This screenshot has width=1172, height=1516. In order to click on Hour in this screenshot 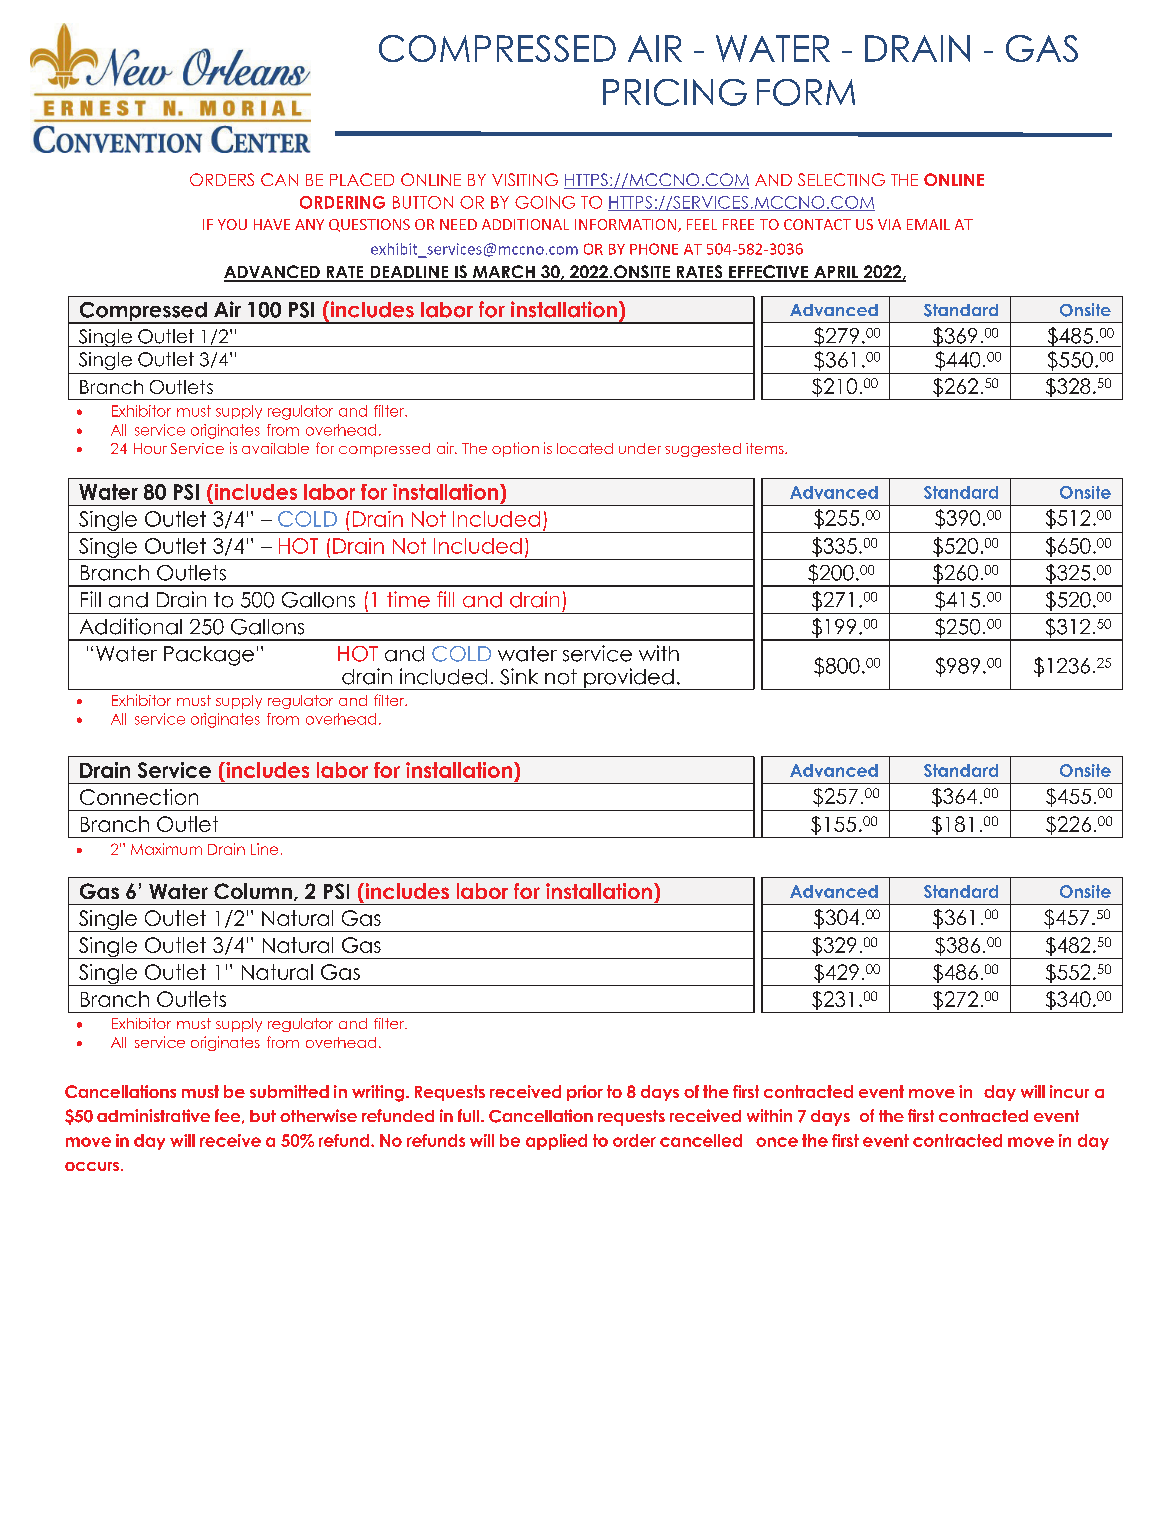, I will do `click(150, 448)`.
